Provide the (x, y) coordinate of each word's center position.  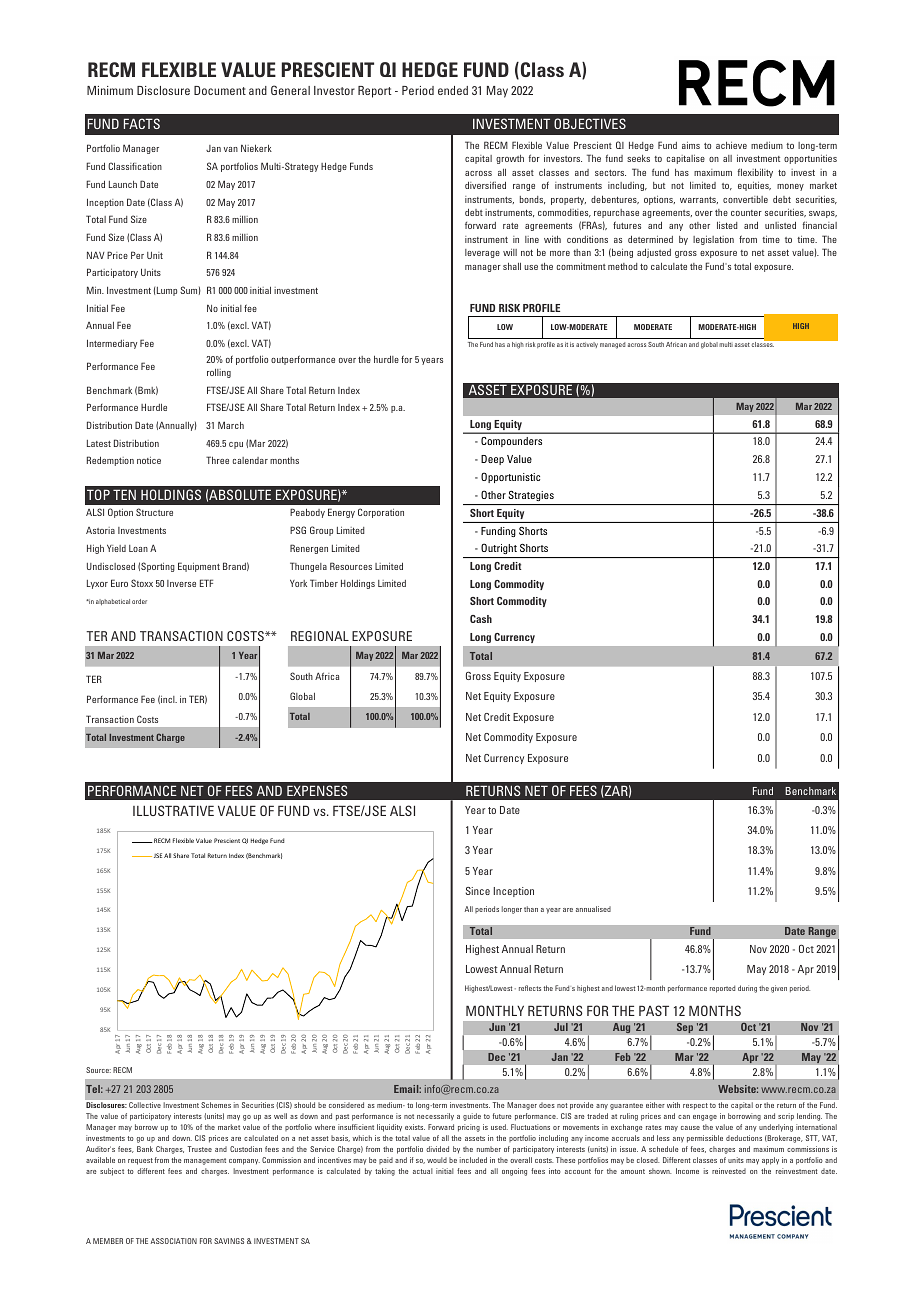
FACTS (142, 123)
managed (612, 345)
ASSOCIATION (174, 1241)
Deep (492, 460)
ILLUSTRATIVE (173, 810)
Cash (481, 619)
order (139, 601)
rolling (219, 373)
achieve (731, 145)
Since (478, 891)
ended (453, 90)
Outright (499, 549)
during (747, 989)
